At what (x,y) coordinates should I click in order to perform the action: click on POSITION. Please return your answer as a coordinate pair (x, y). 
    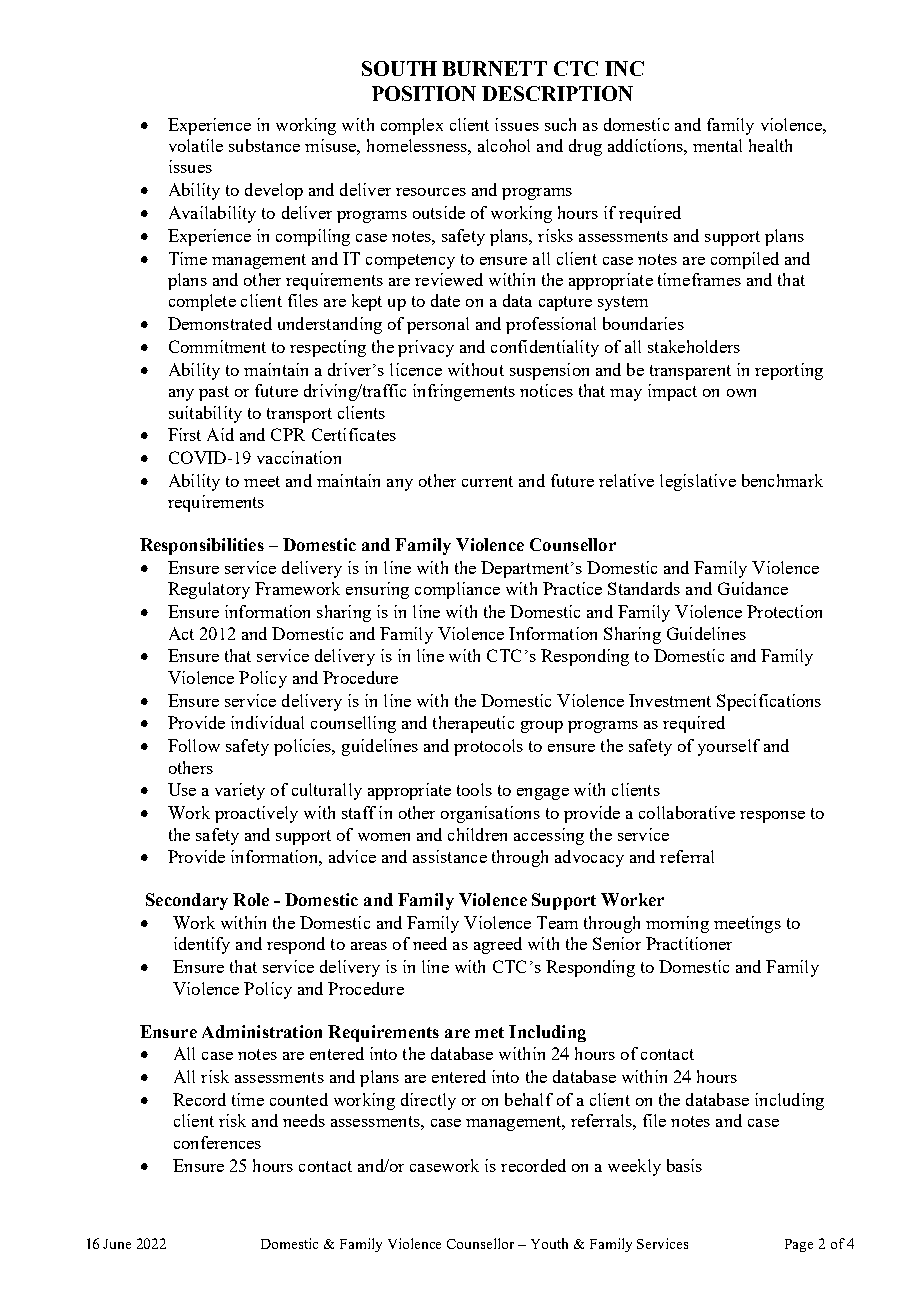
    Looking at the image, I should click on (424, 93).
